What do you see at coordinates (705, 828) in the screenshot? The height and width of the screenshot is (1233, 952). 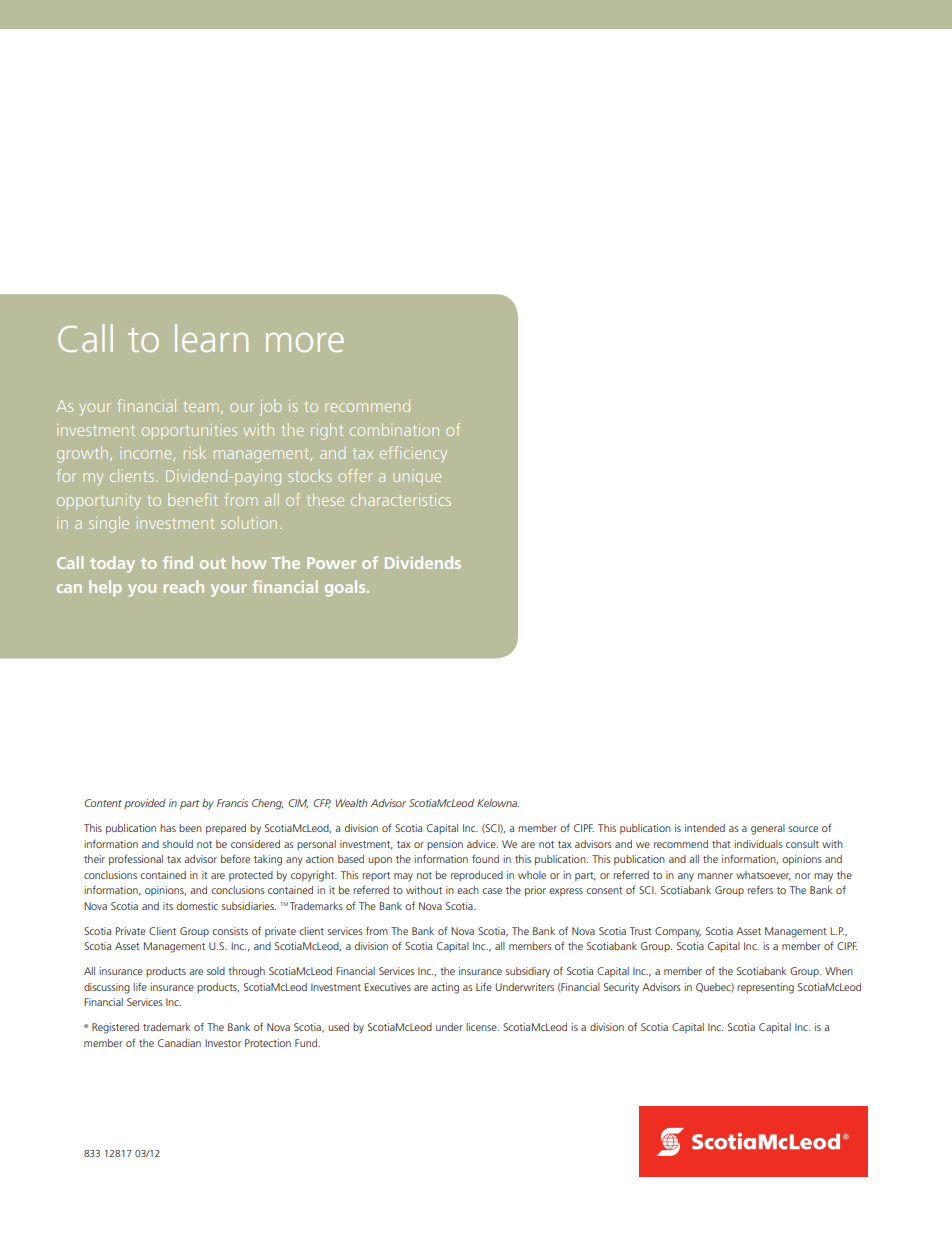 I see `intended` at bounding box center [705, 828].
